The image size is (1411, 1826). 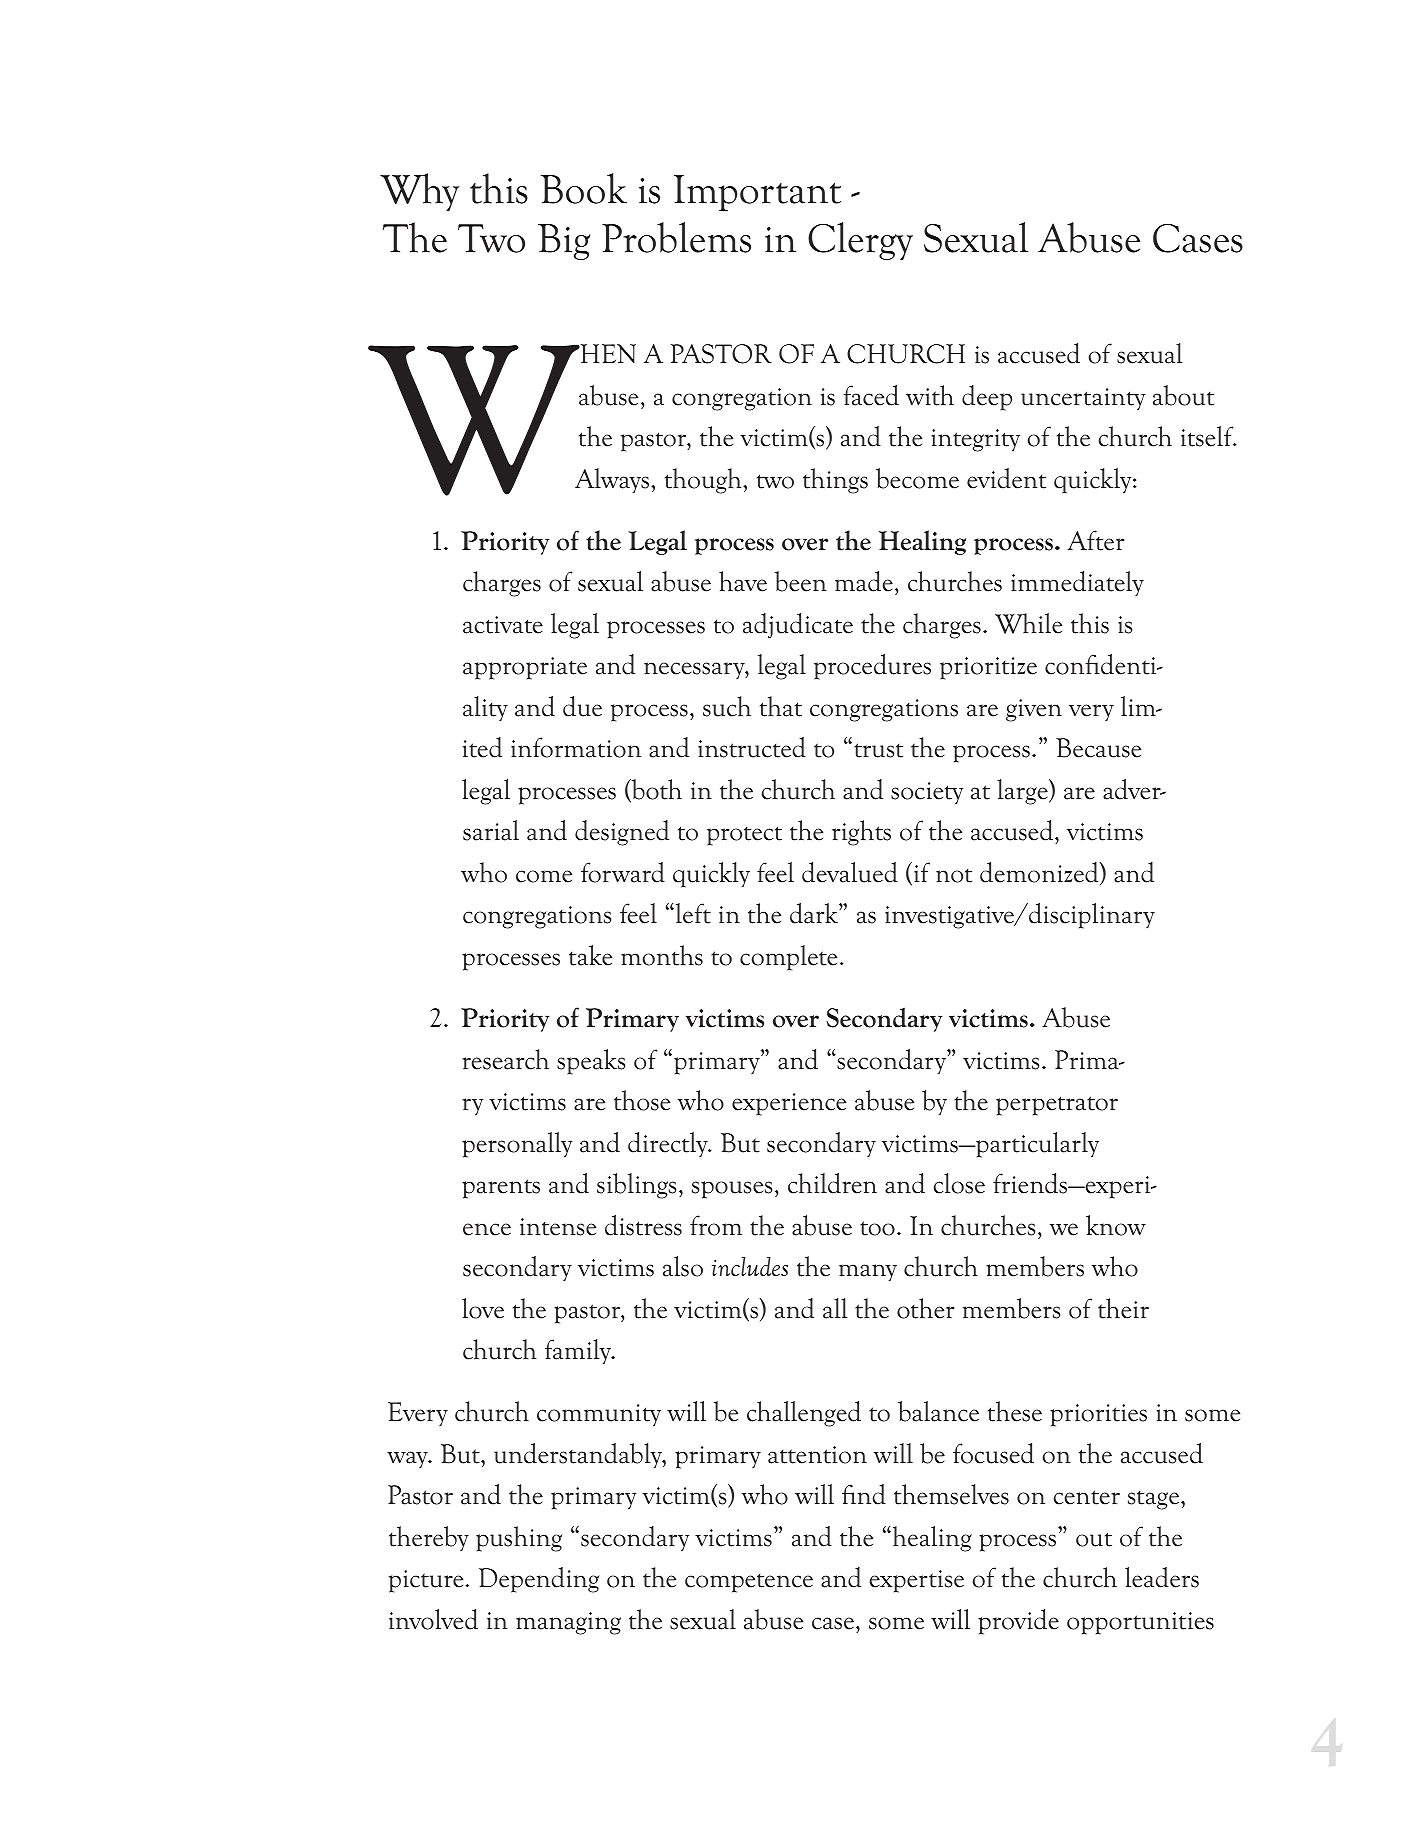 What do you see at coordinates (850, 872) in the screenshot?
I see `devalued` at bounding box center [850, 872].
